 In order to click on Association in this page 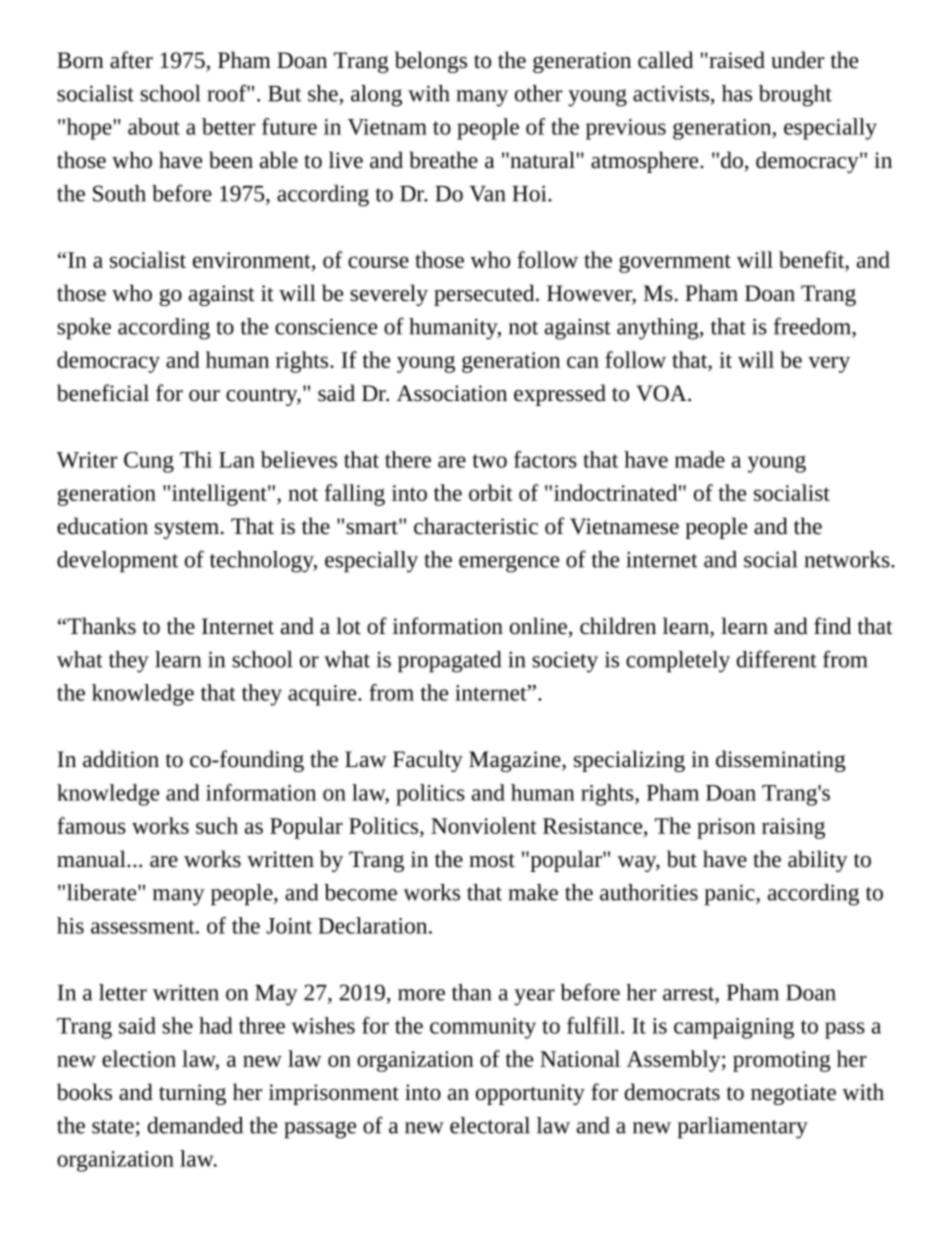, I will do `click(452, 393)`.
